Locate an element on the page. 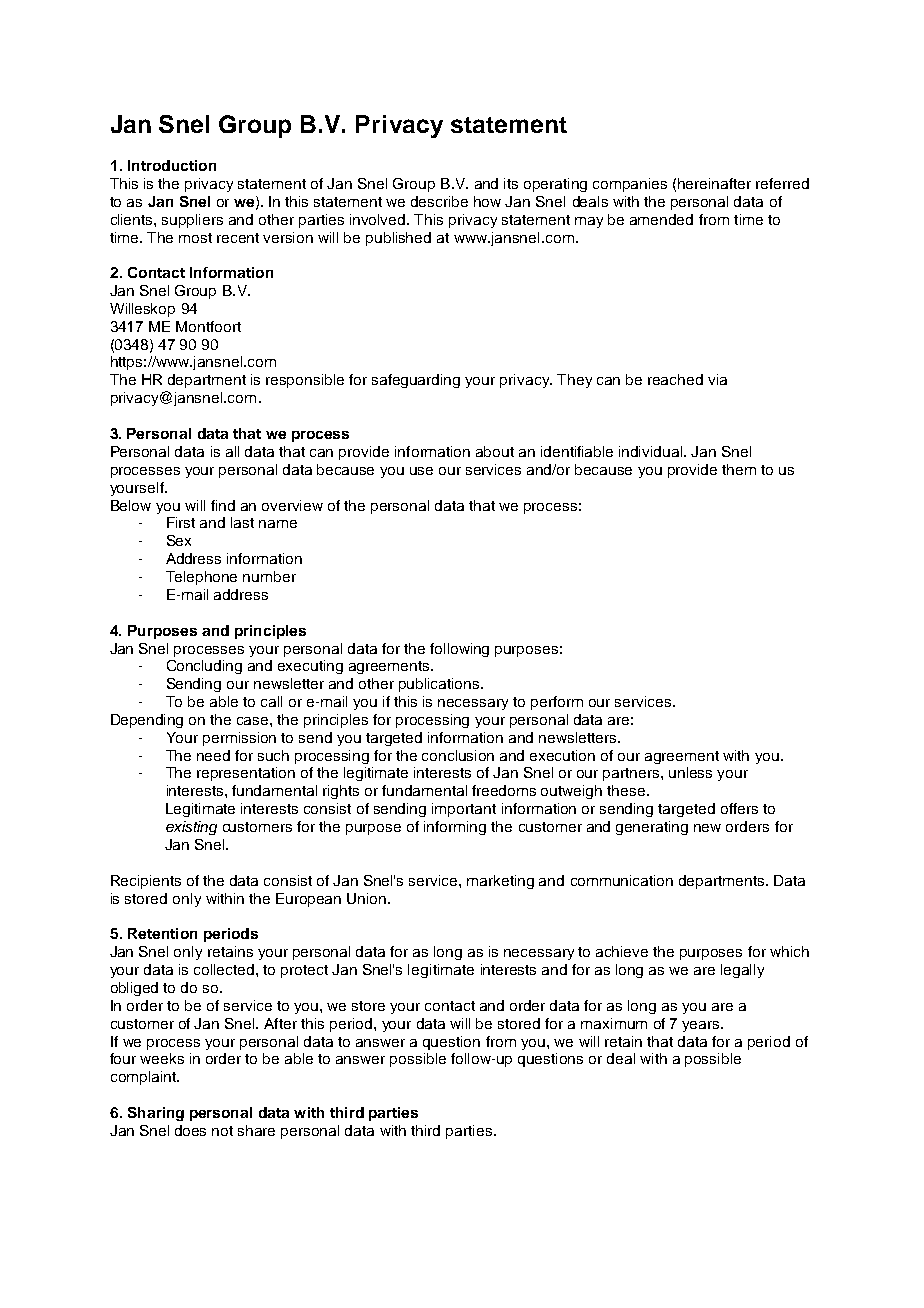 Image resolution: width=924 pixels, height=1308 pixels. existing is located at coordinates (191, 828).
